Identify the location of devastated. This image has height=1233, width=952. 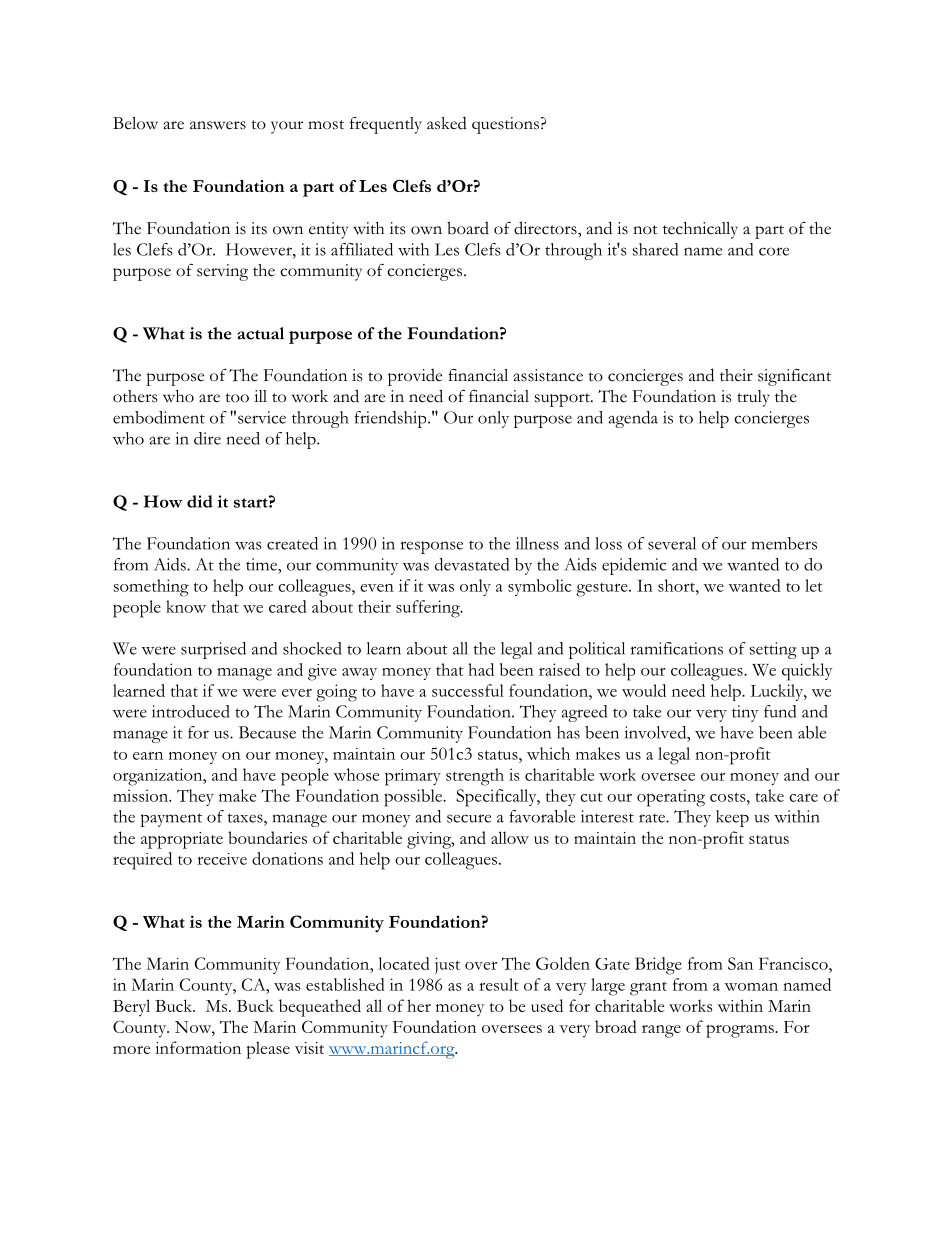
(472, 564).
